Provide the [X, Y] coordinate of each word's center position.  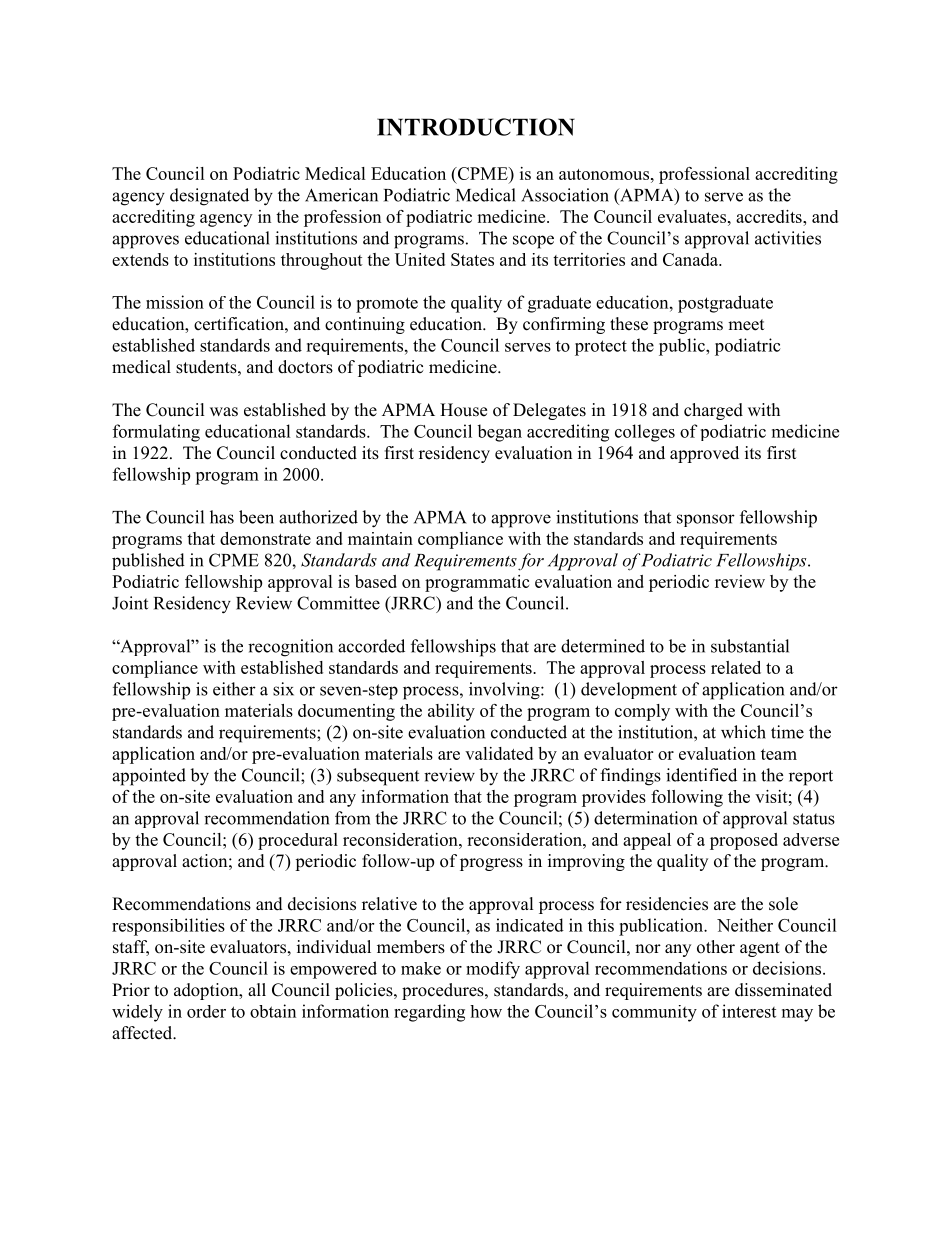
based [376, 581]
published [148, 561]
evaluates [692, 216]
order [206, 1011]
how [486, 1011]
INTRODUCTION [476, 127]
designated [209, 197]
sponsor [706, 520]
